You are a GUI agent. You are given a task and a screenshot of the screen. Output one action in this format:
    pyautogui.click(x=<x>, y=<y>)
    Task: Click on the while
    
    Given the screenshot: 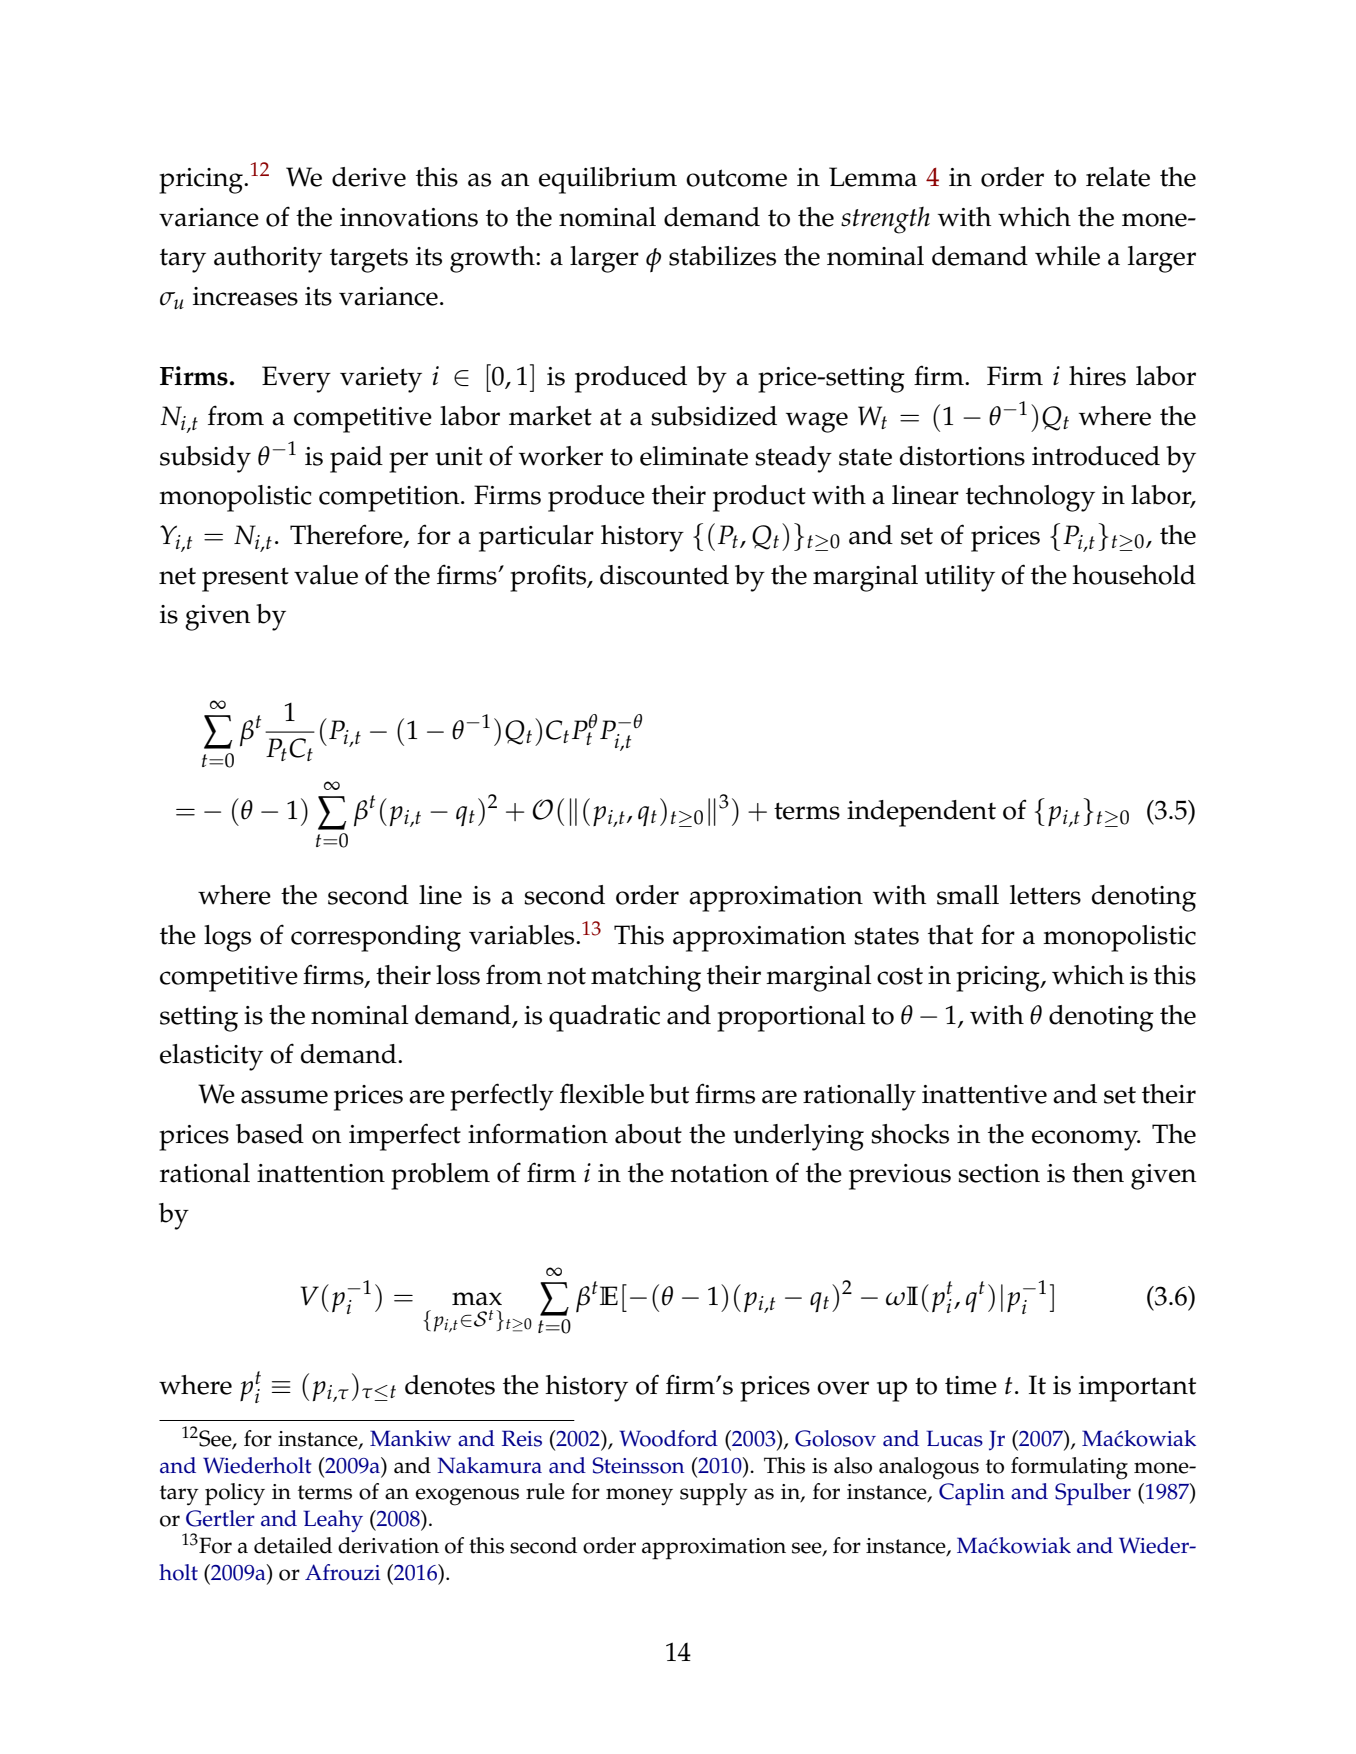 What is the action you would take?
    pyautogui.click(x=1067, y=256)
